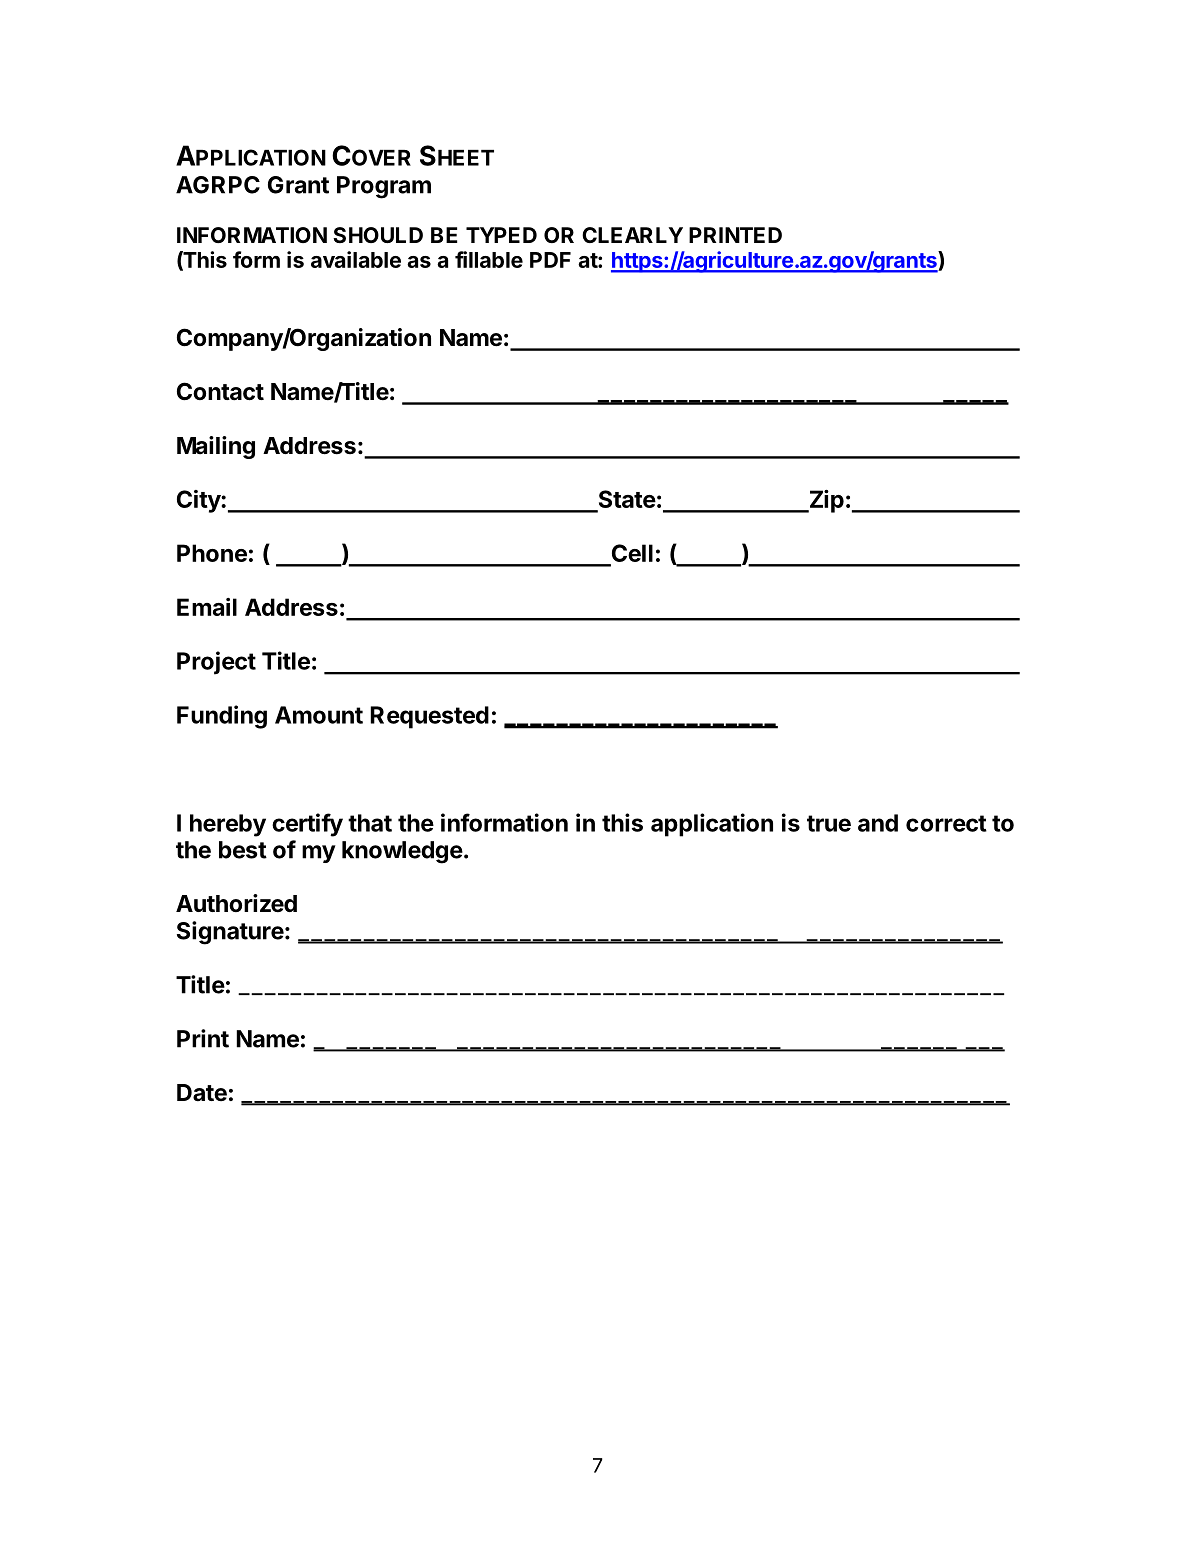 The height and width of the screenshot is (1547, 1195). I want to click on PDF, so click(550, 260).
